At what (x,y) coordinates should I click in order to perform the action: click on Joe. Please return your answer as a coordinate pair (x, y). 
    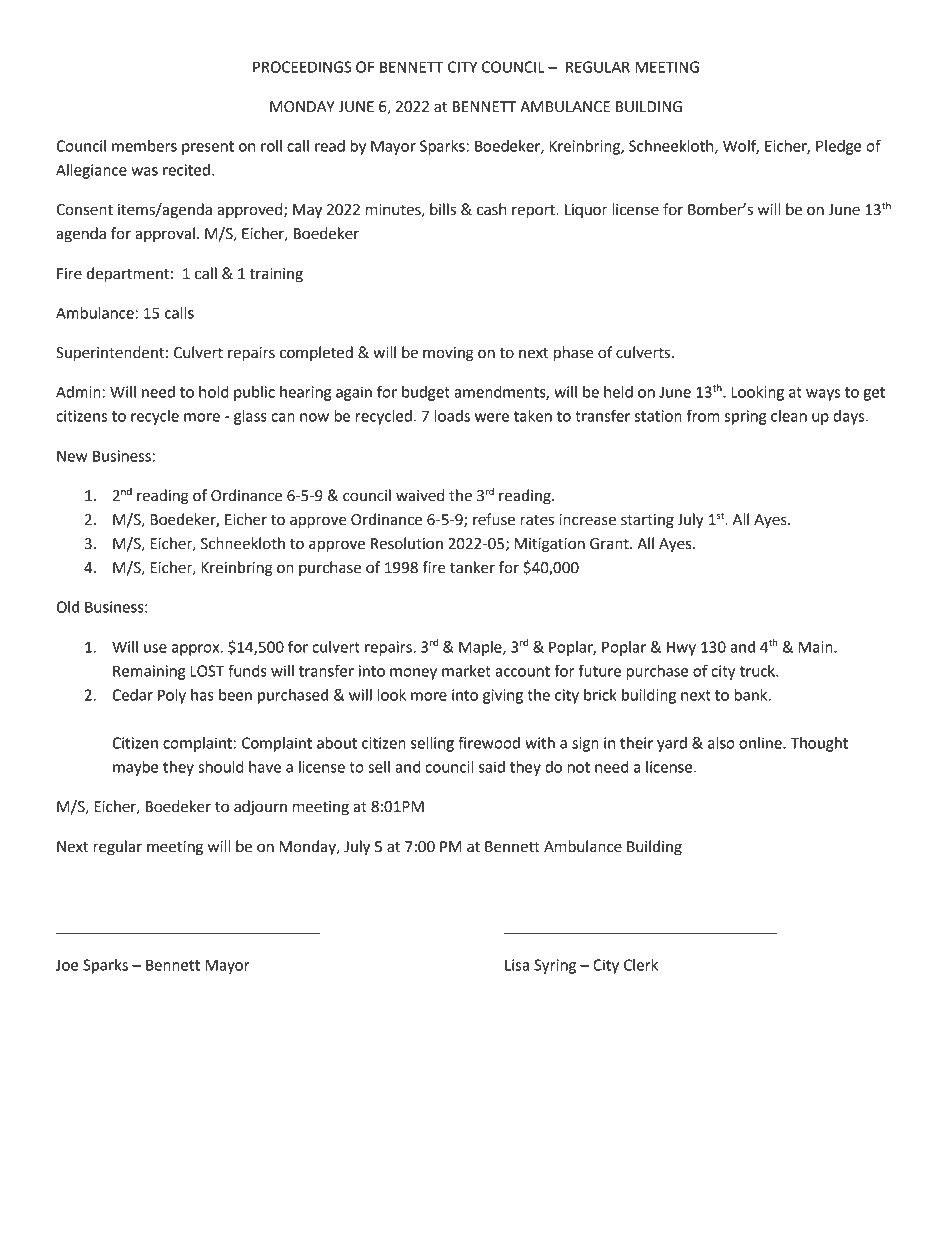
    Looking at the image, I should click on (67, 965).
